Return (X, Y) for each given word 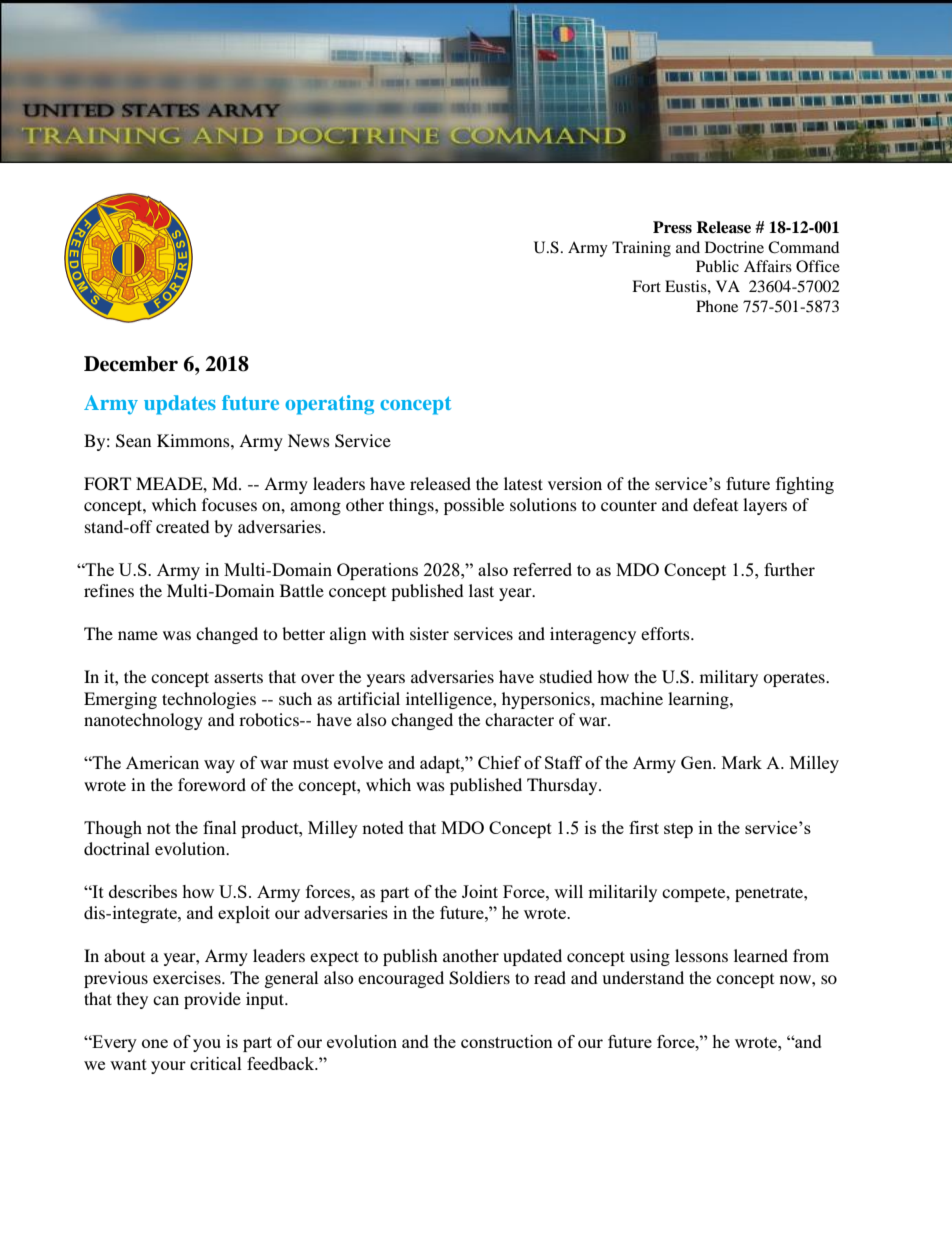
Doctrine (734, 247)
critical (216, 1063)
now (796, 979)
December (131, 364)
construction (507, 1041)
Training (641, 249)
